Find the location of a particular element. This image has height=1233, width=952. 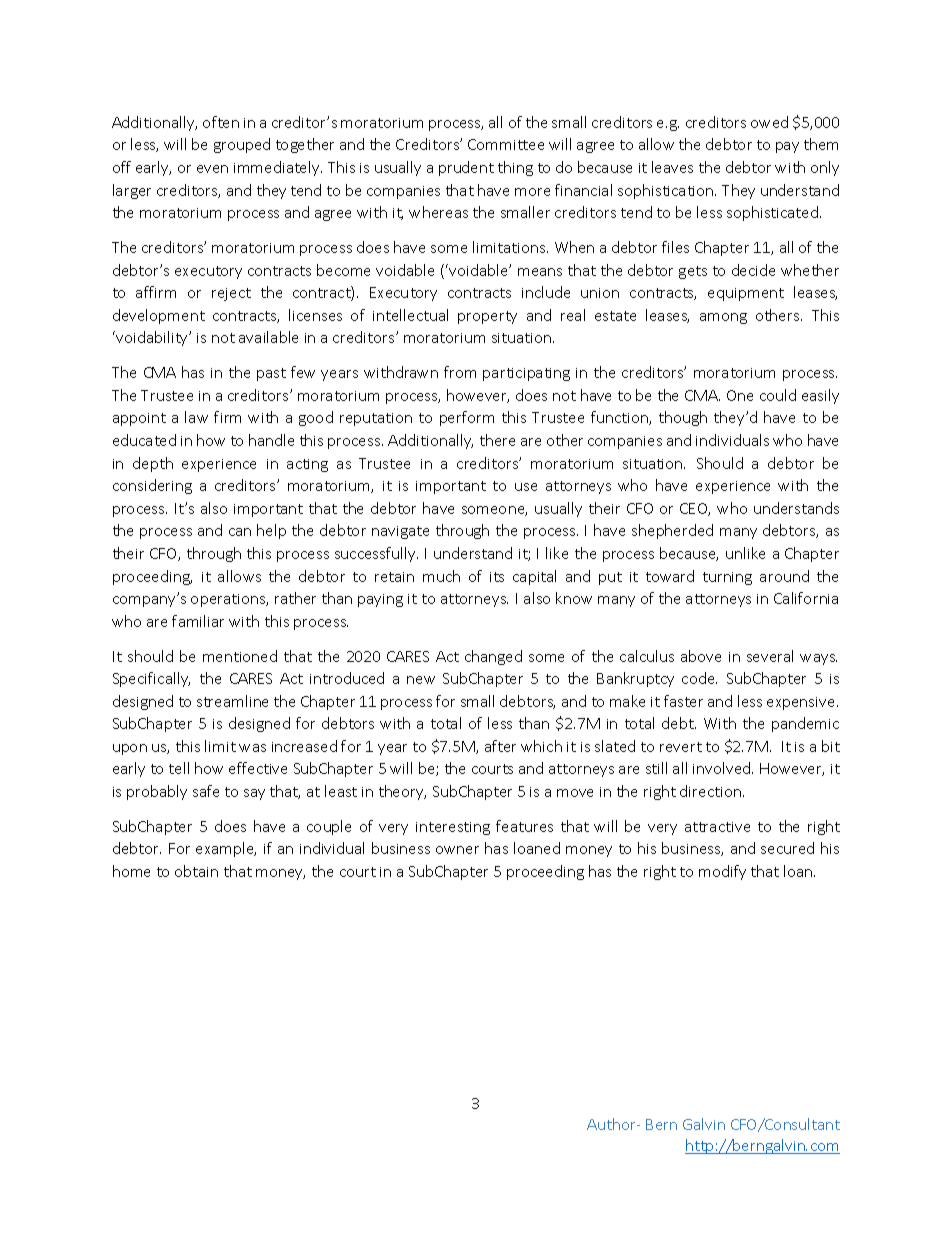

navigate is located at coordinates (400, 532).
